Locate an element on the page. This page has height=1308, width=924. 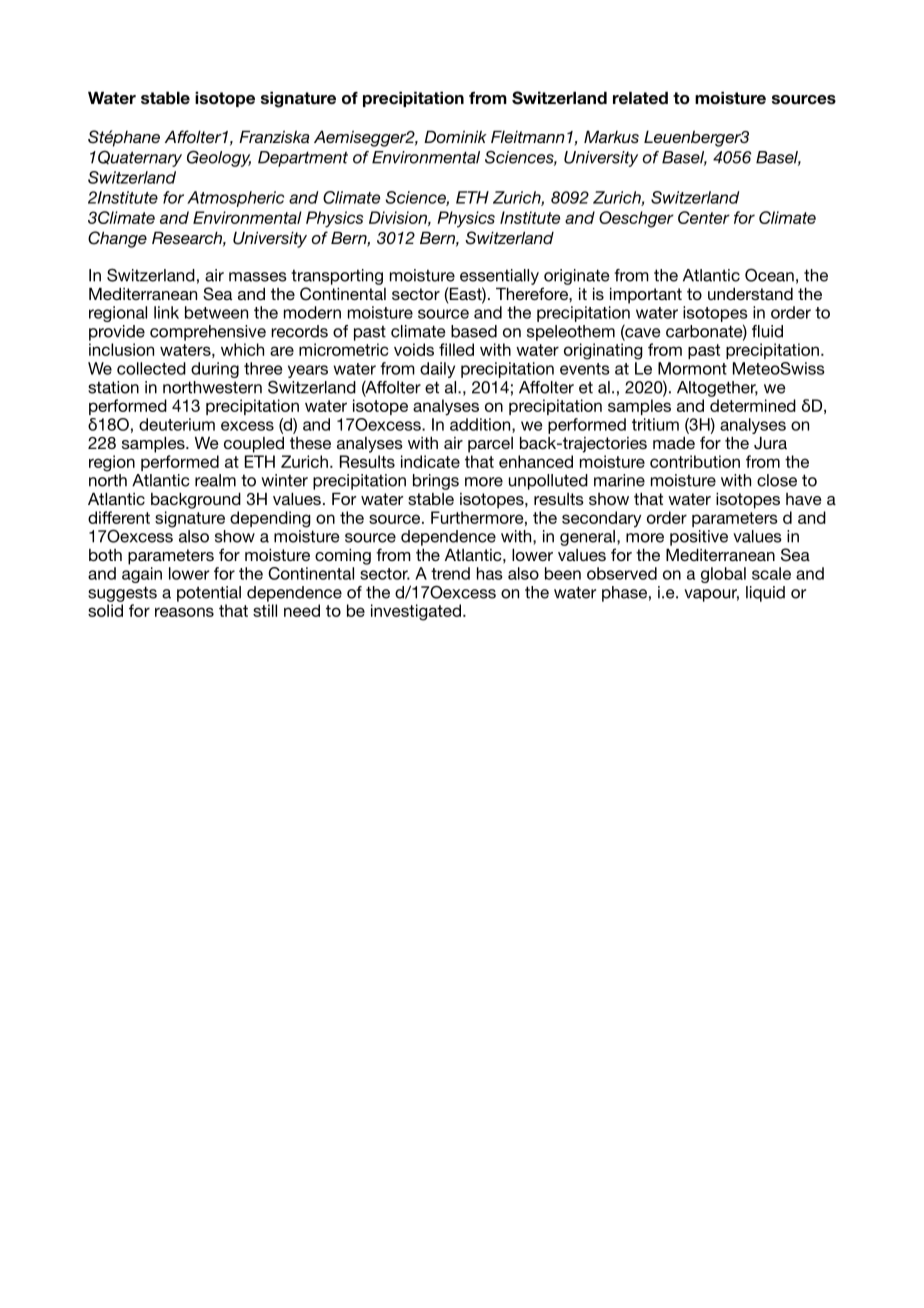
Dominik is located at coordinates (455, 136).
